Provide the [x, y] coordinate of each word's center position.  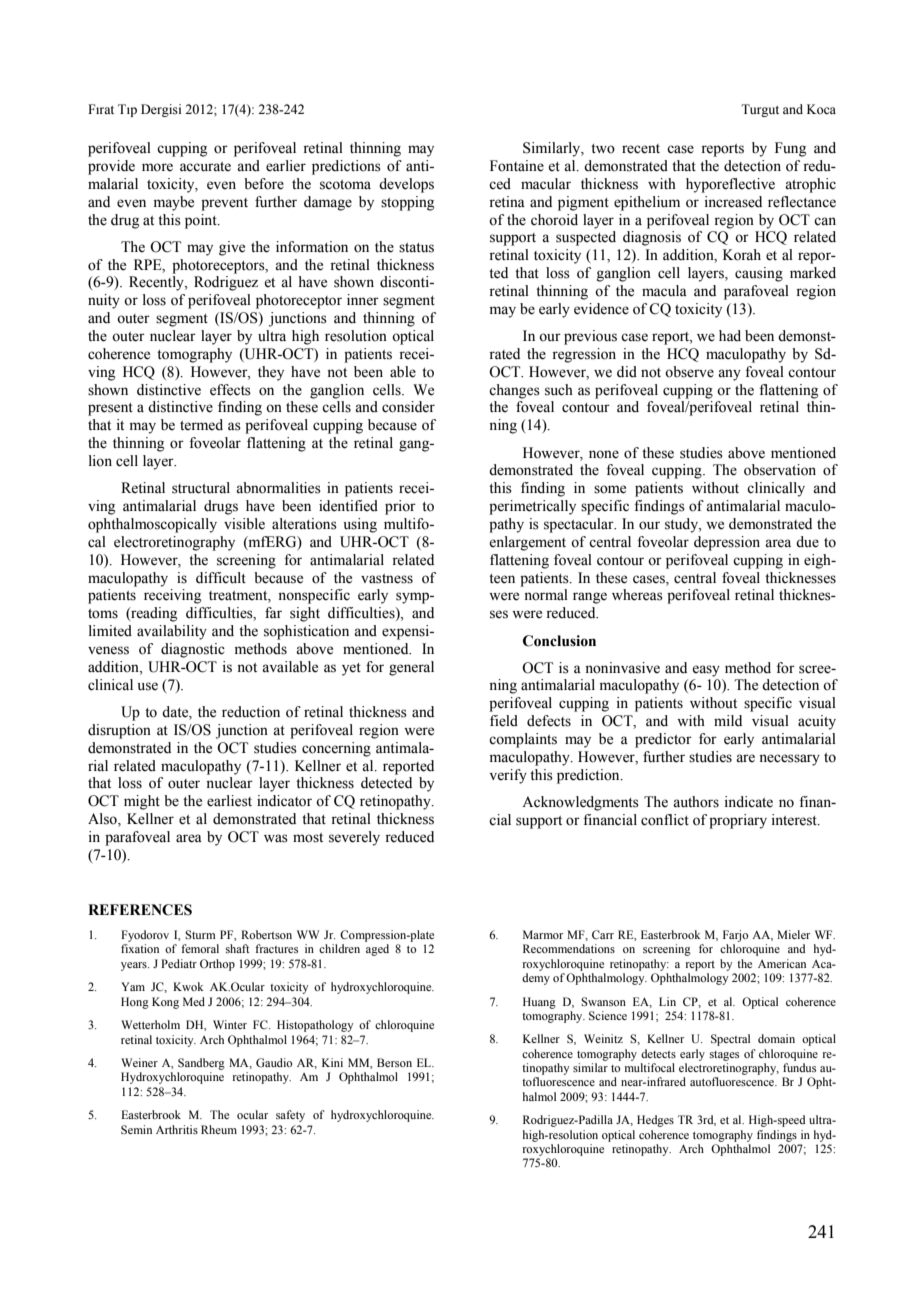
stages [724, 1056]
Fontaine [517, 166]
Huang [539, 1003]
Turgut [760, 110]
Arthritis [177, 1129]
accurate [205, 167]
